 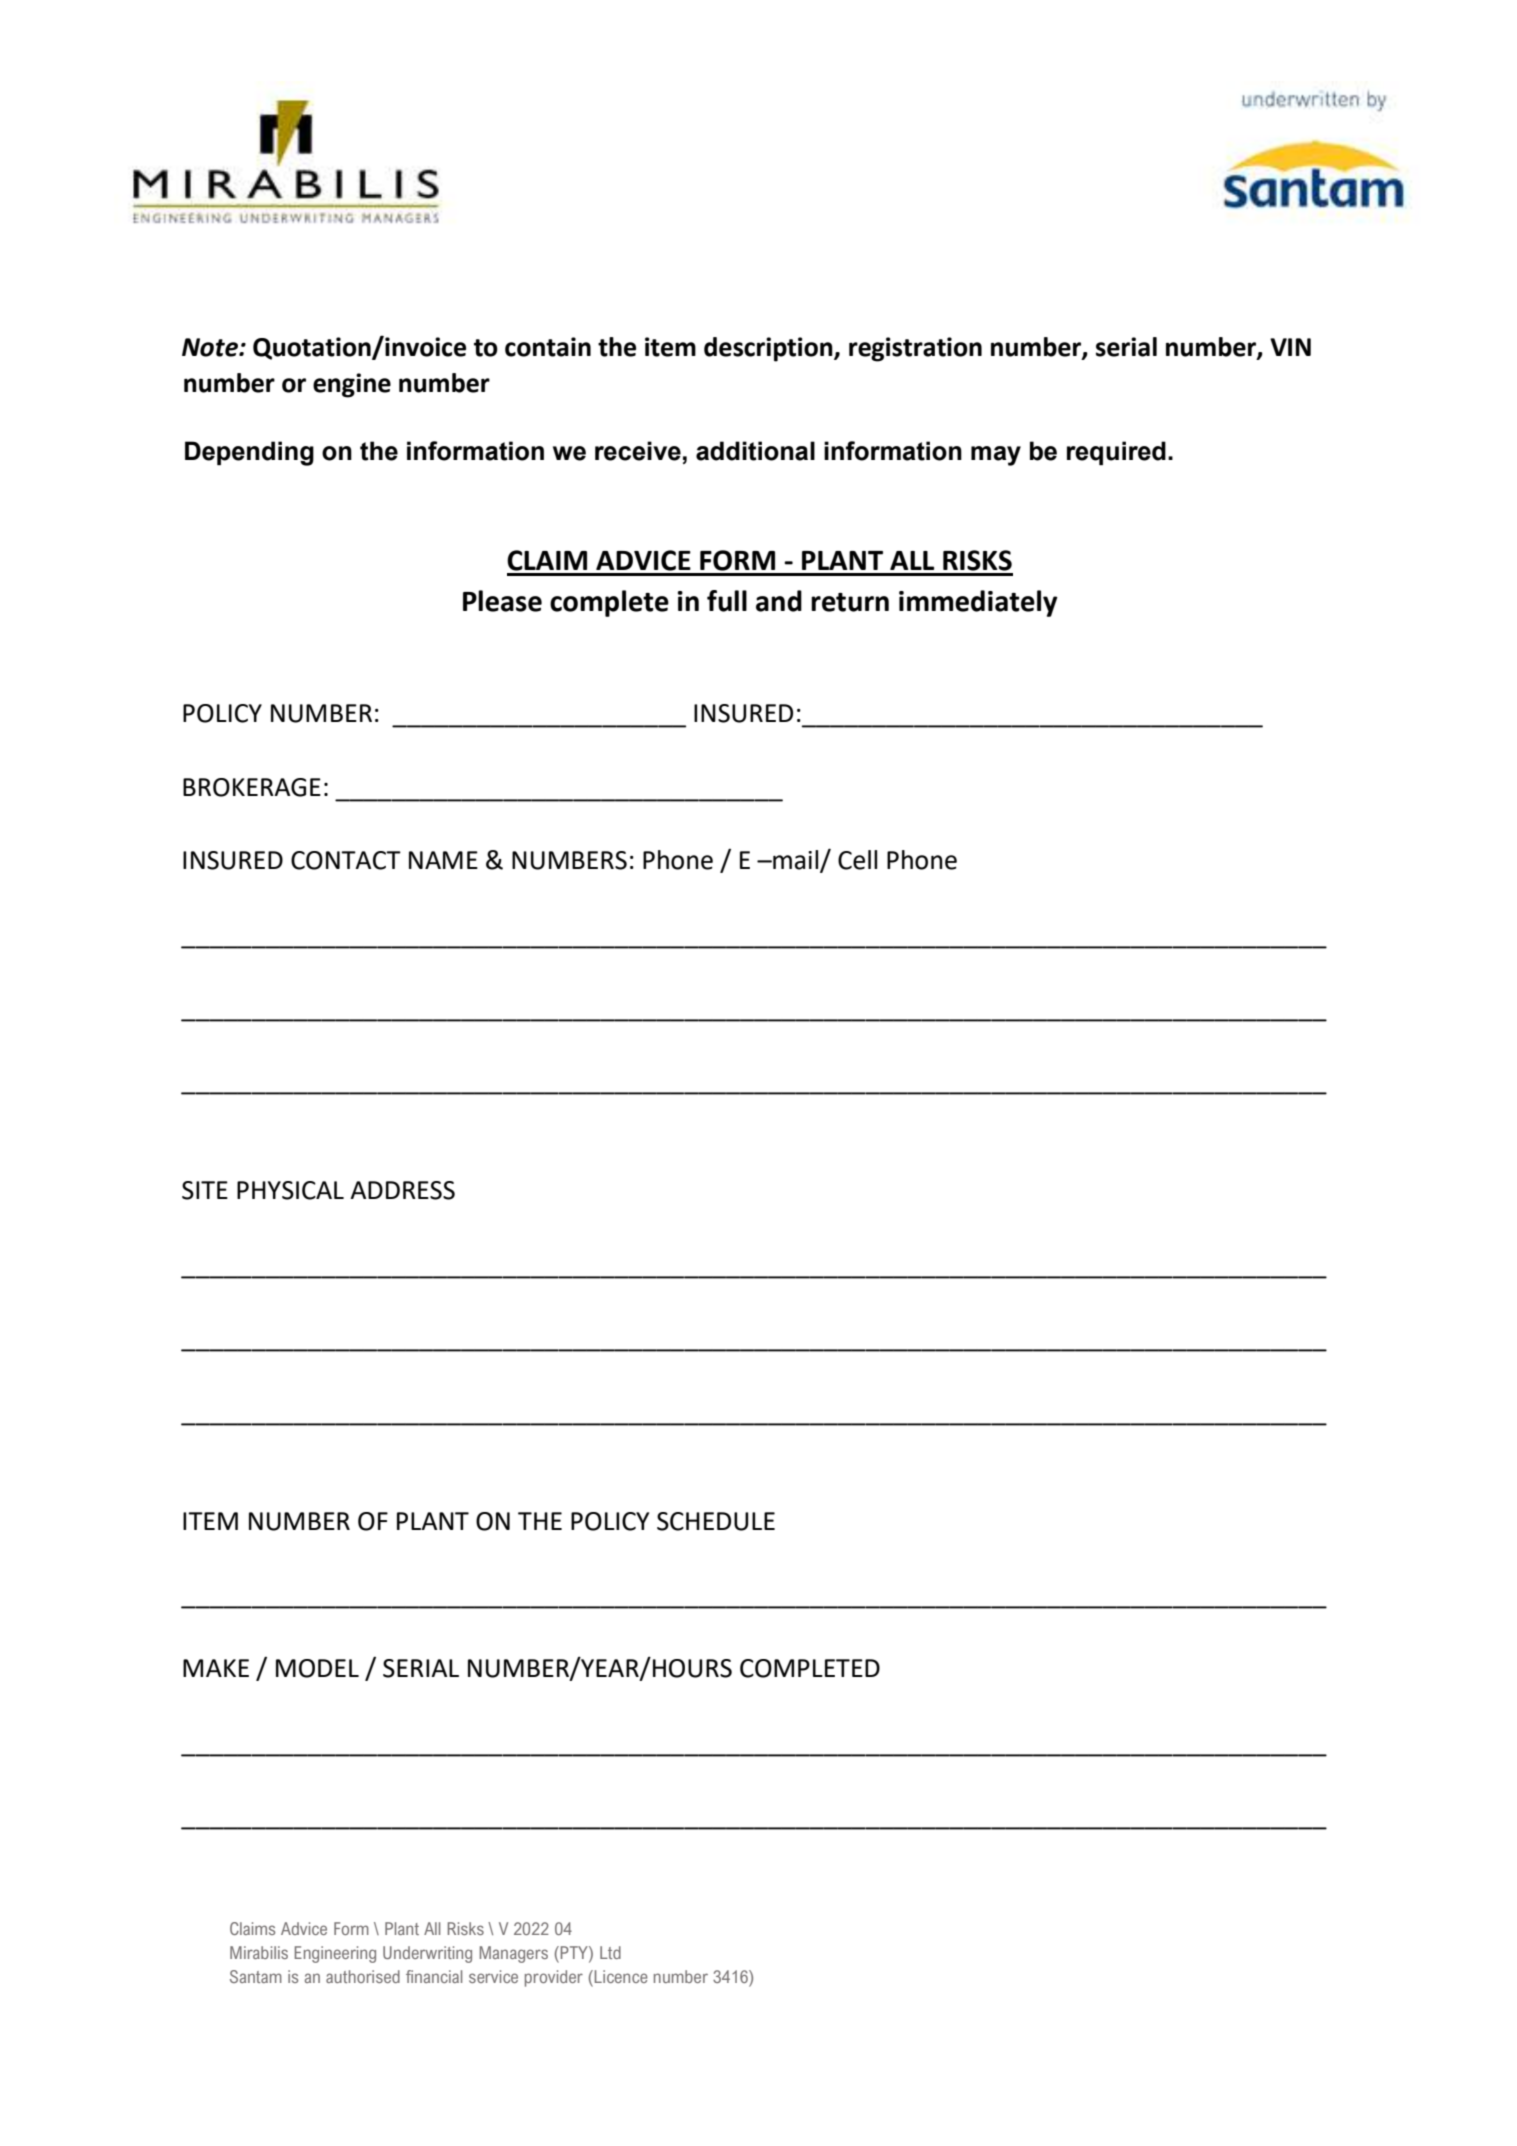 I want to click on Ltd, so click(x=610, y=1952).
